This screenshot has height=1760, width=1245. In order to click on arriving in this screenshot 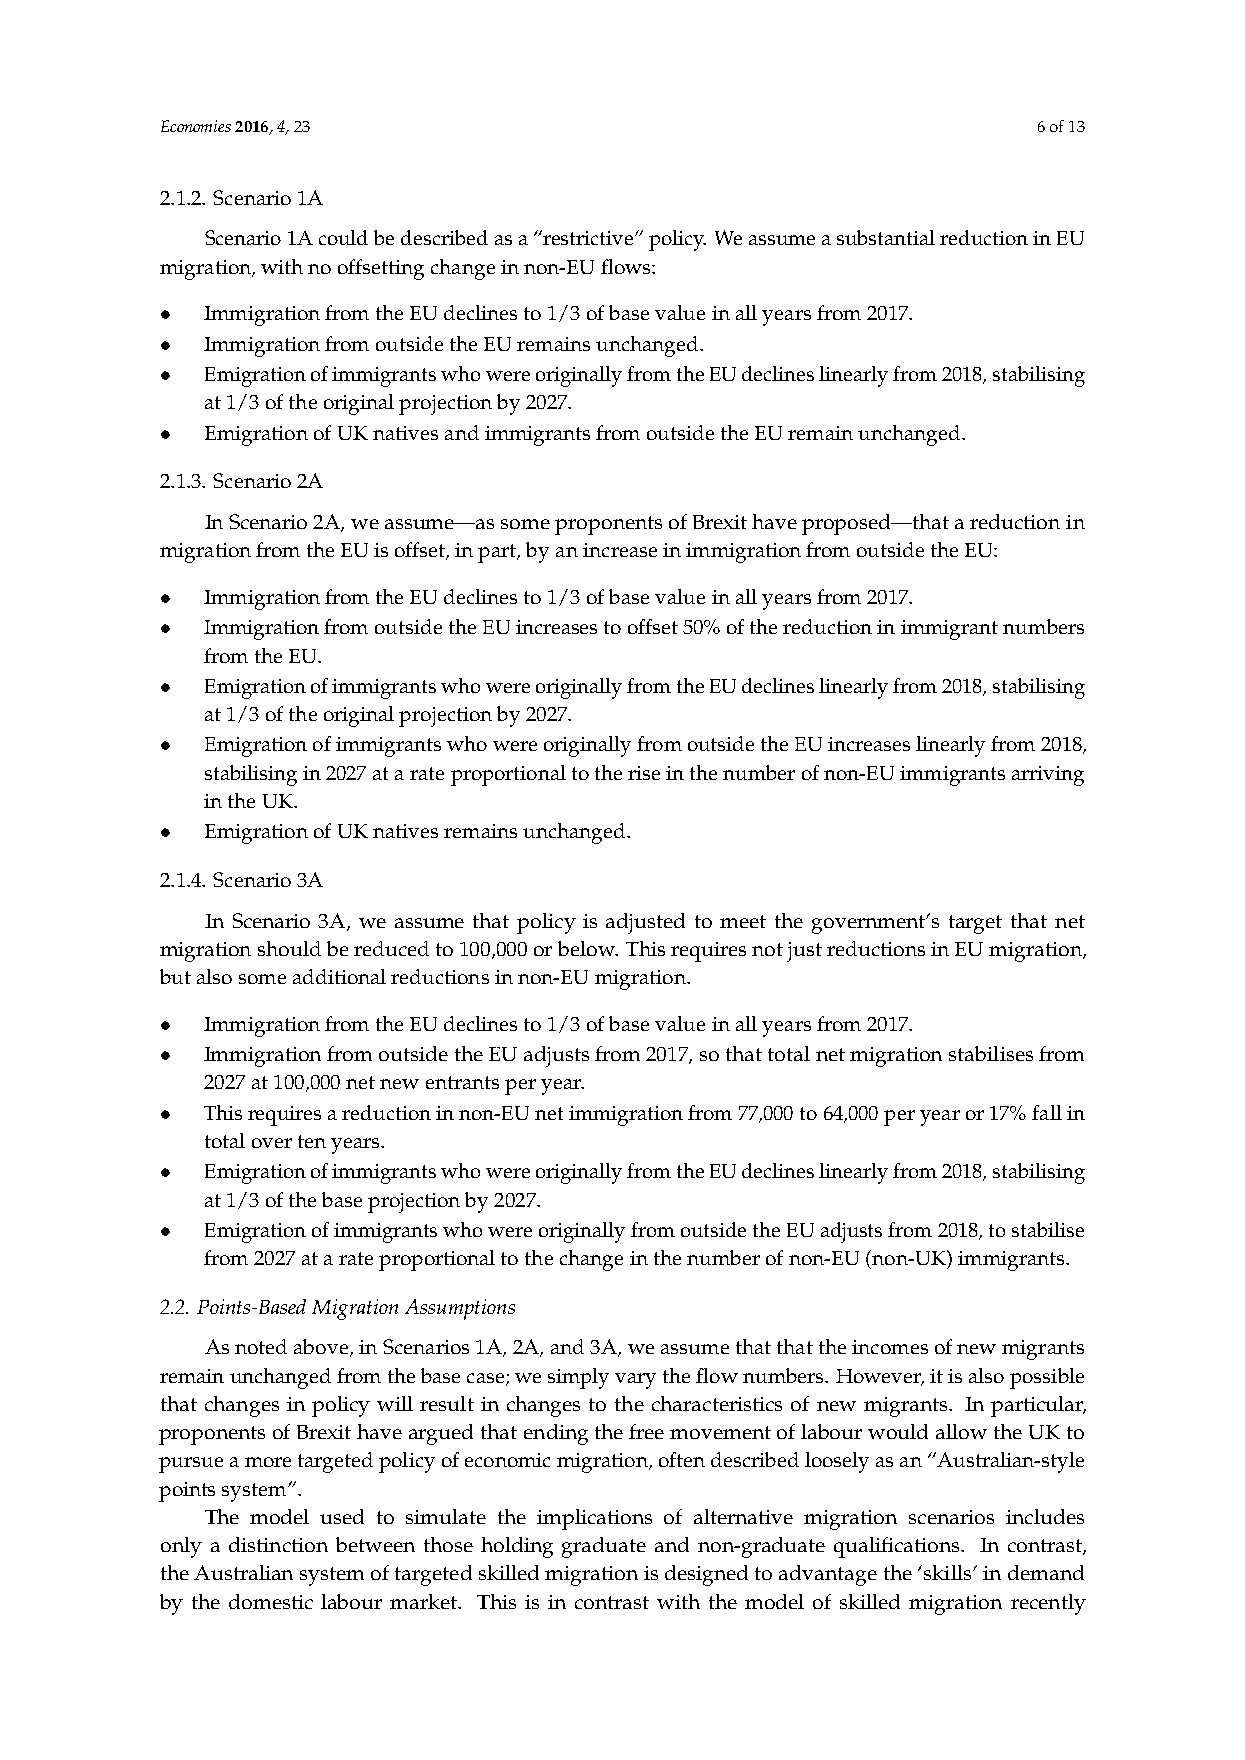, I will do `click(1048, 776)`.
